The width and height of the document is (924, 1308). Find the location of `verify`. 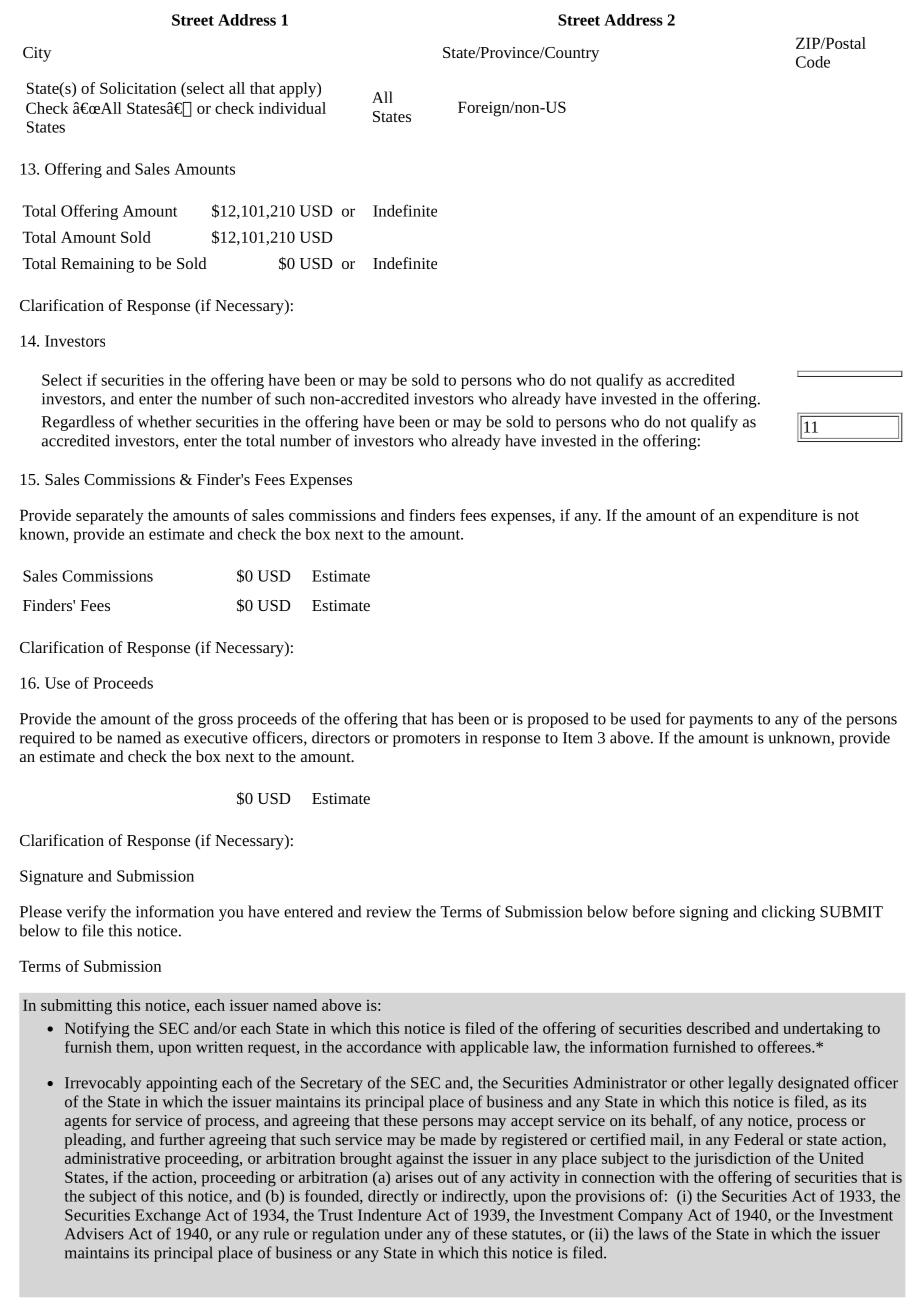

verify is located at coordinates (86, 913).
